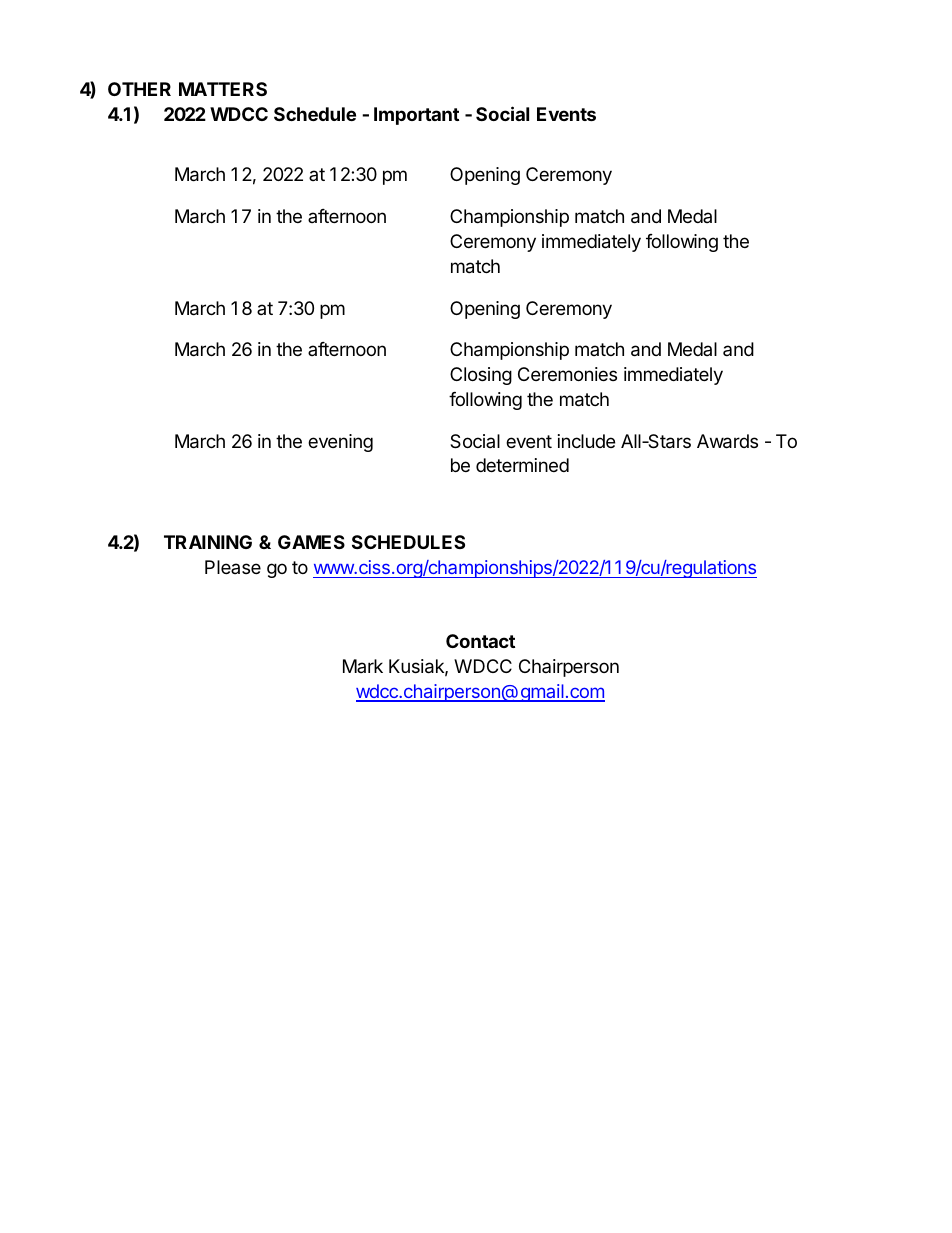  I want to click on evening, so click(340, 443).
